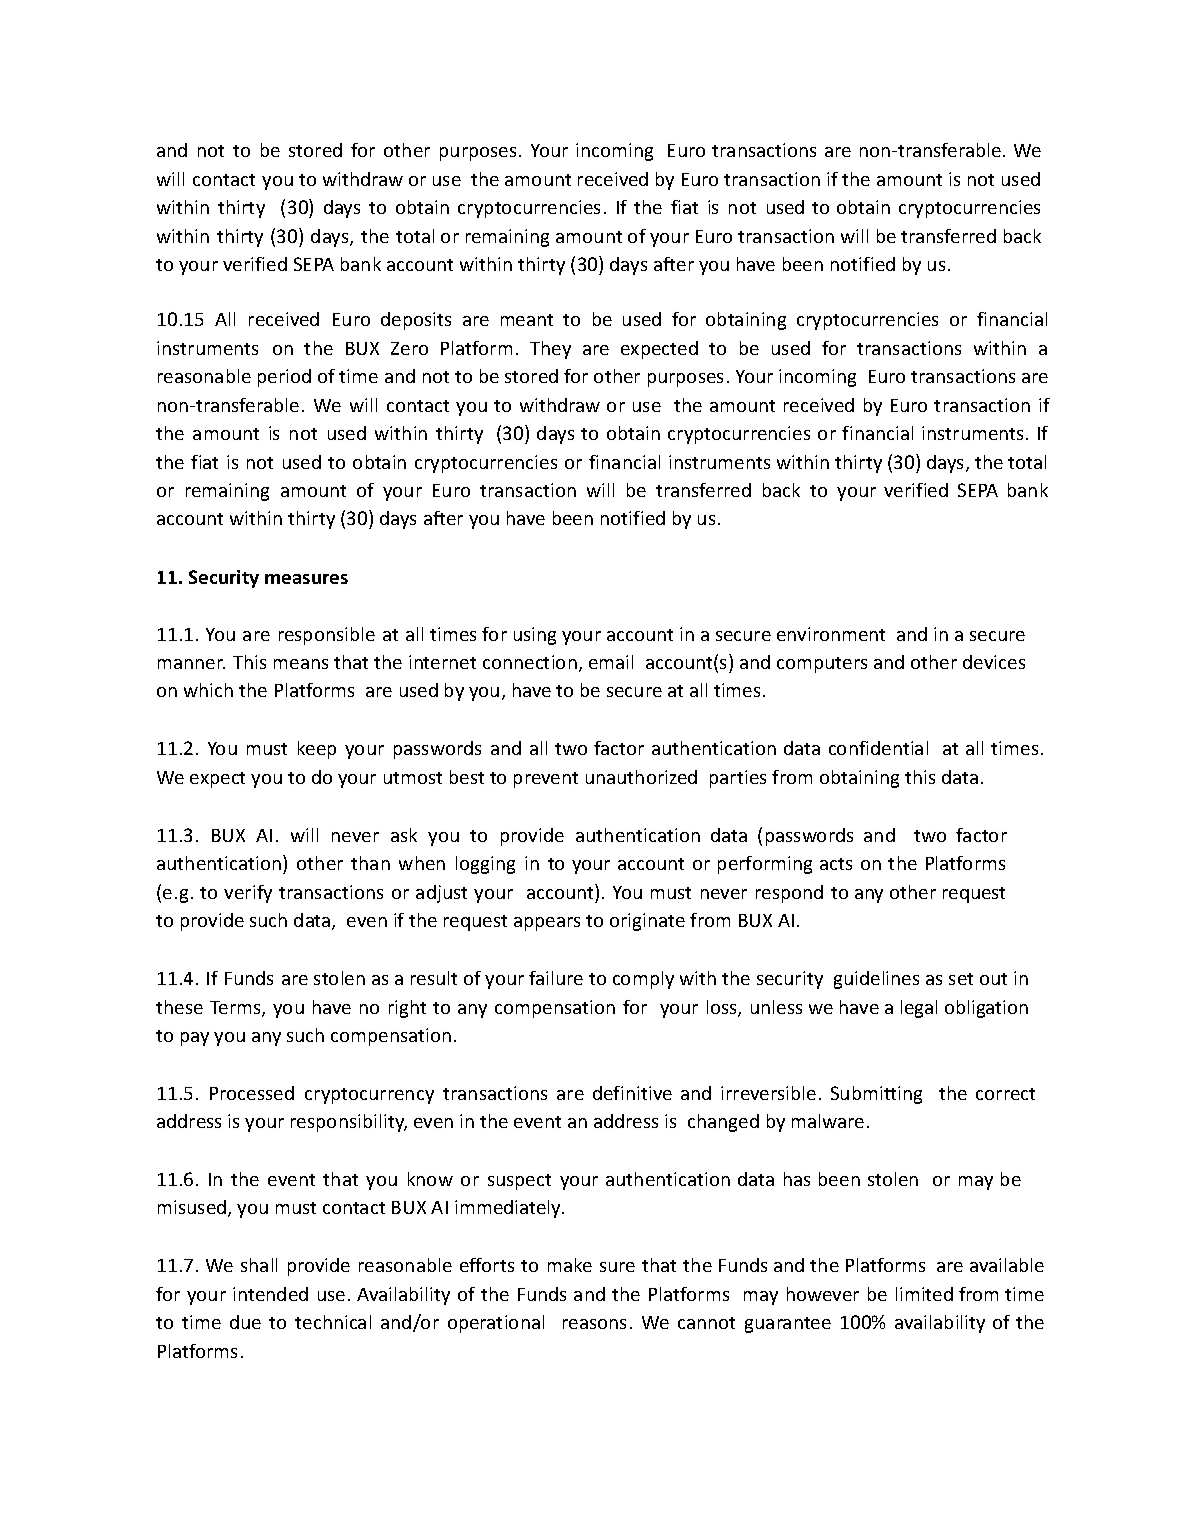 The width and height of the screenshot is (1180, 1527). I want to click on period, so click(284, 378).
